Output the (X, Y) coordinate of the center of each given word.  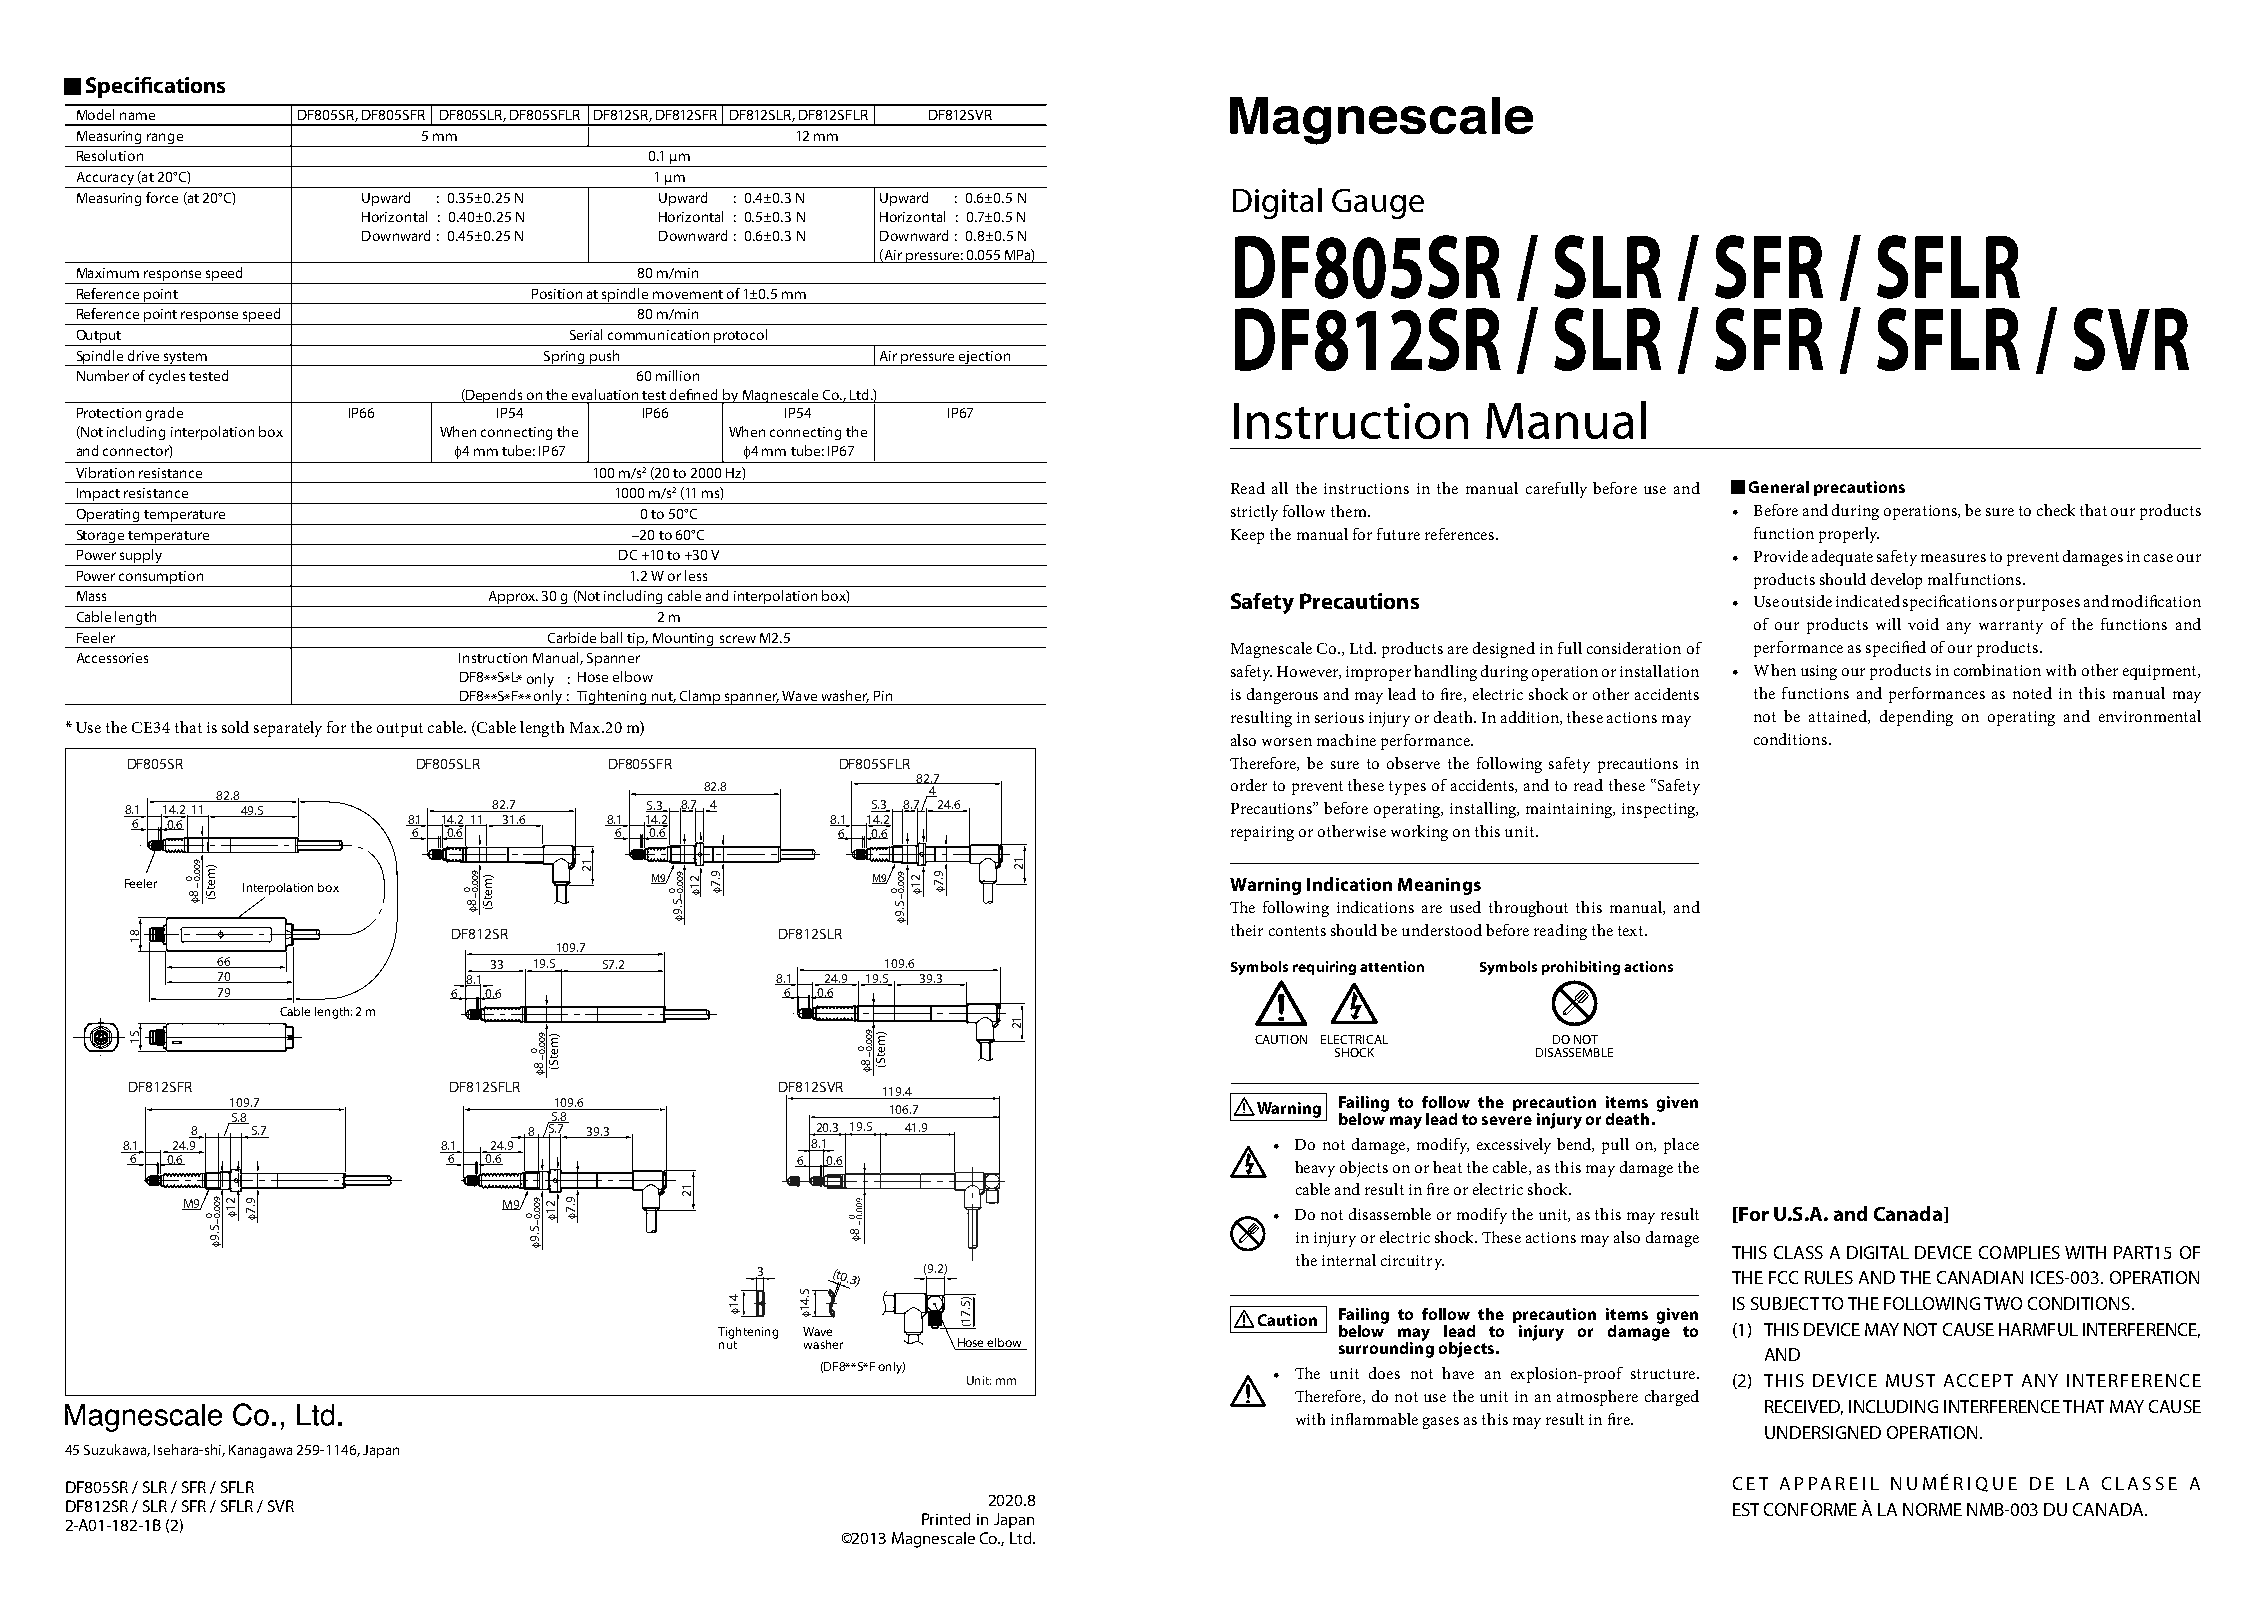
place (1681, 1146)
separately (288, 729)
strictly (1254, 513)
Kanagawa (260, 1451)
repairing (1262, 833)
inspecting (1660, 810)
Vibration (105, 472)
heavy (1315, 1169)
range (165, 138)
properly (1849, 535)
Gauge (1378, 204)
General (1779, 487)
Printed (946, 1519)
